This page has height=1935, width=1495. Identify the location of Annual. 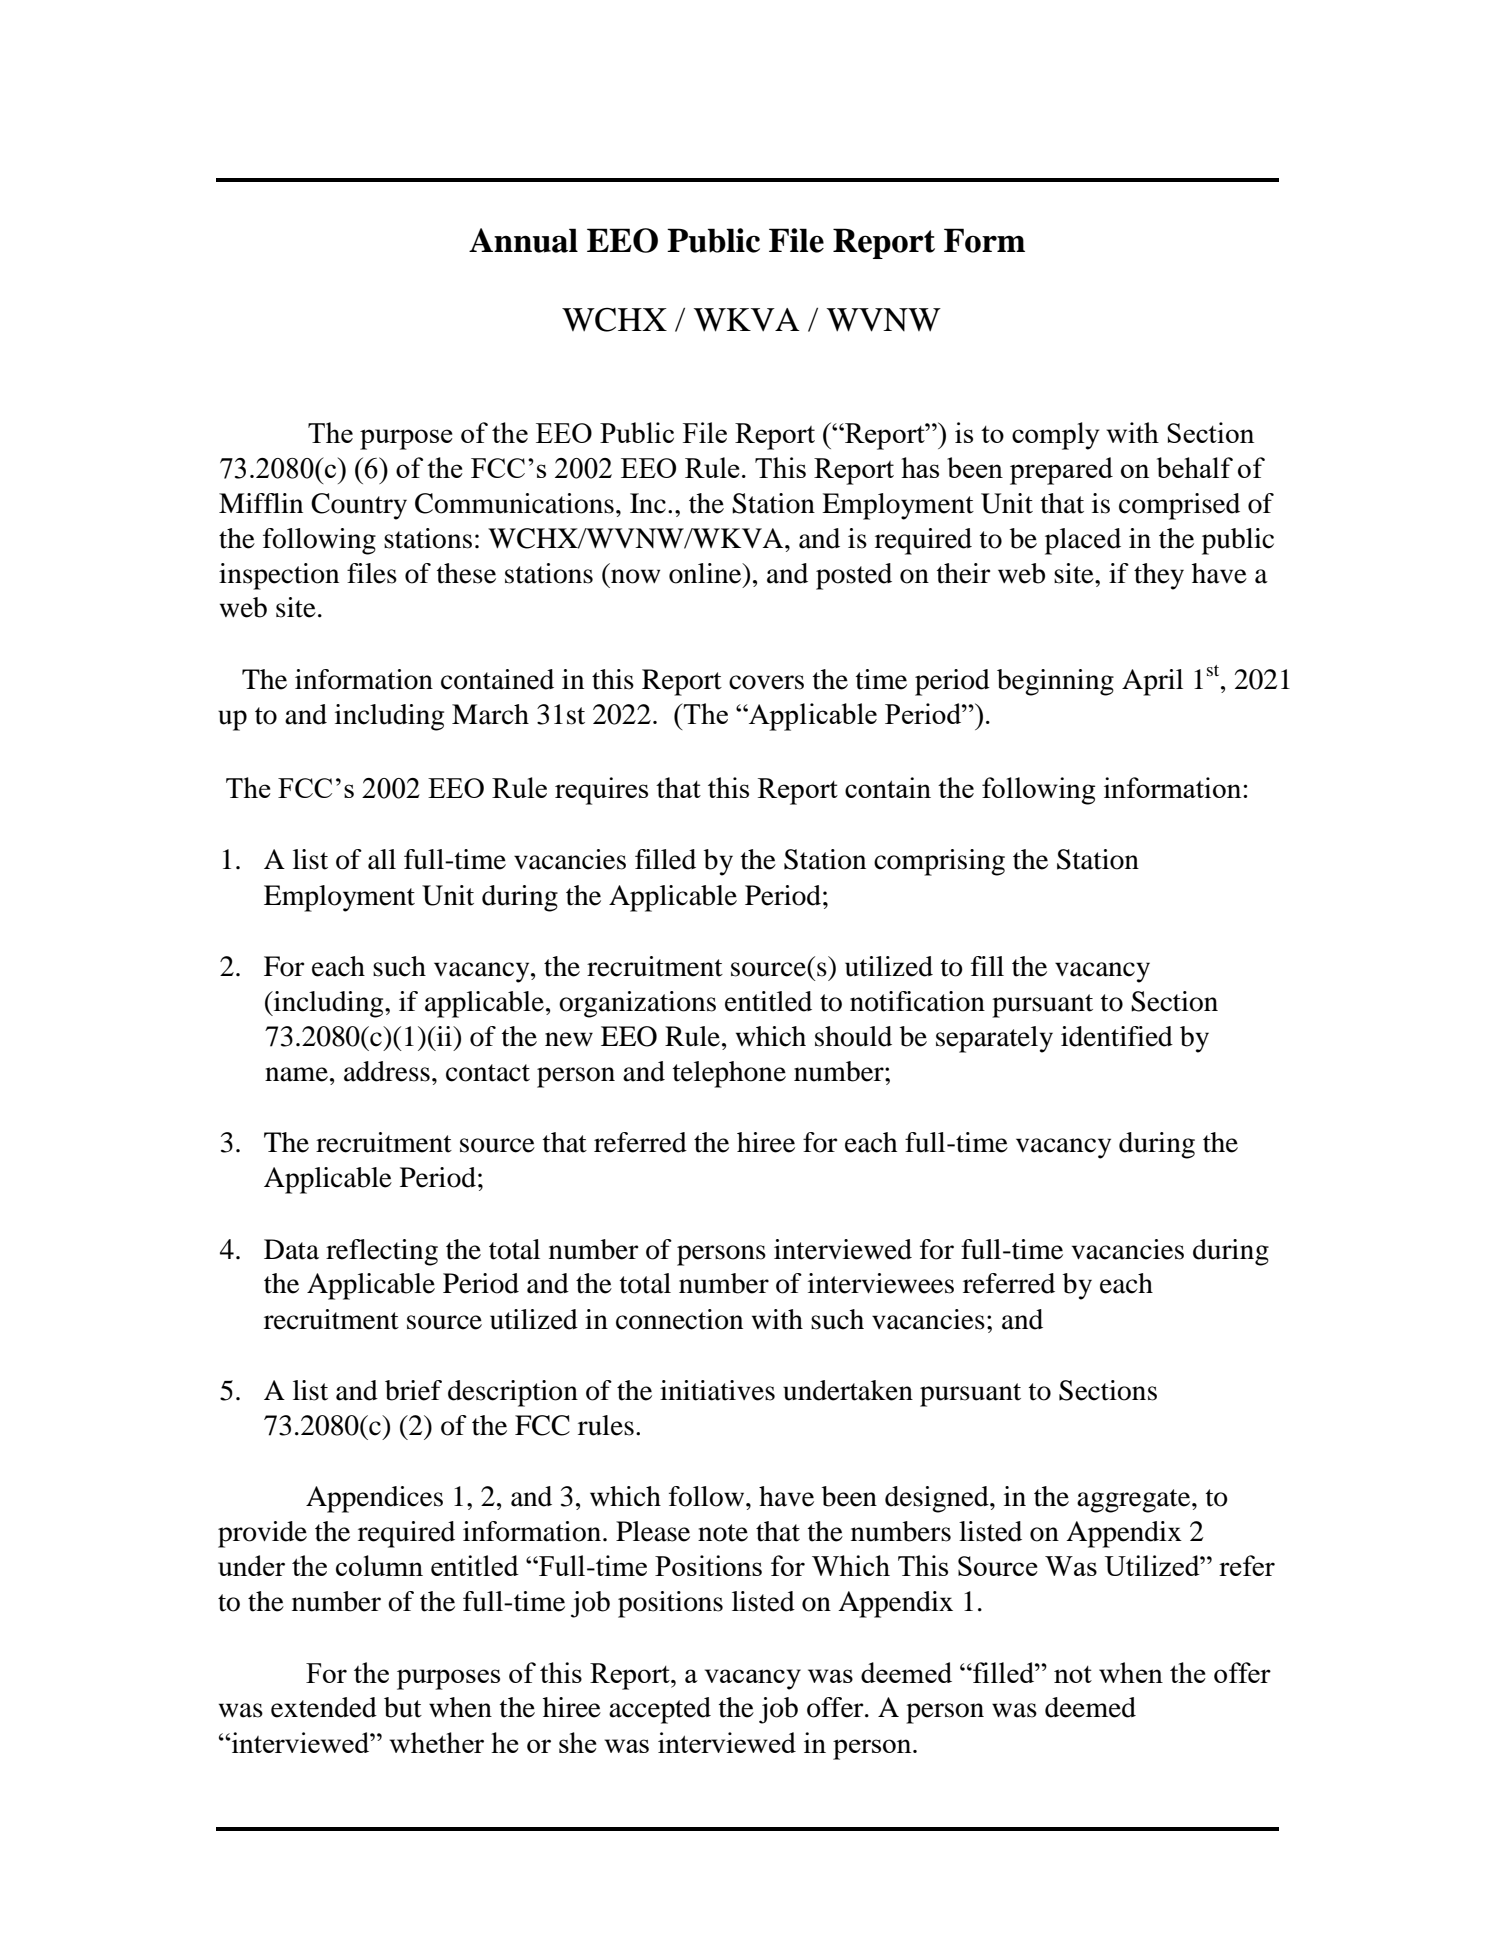
(523, 240).
